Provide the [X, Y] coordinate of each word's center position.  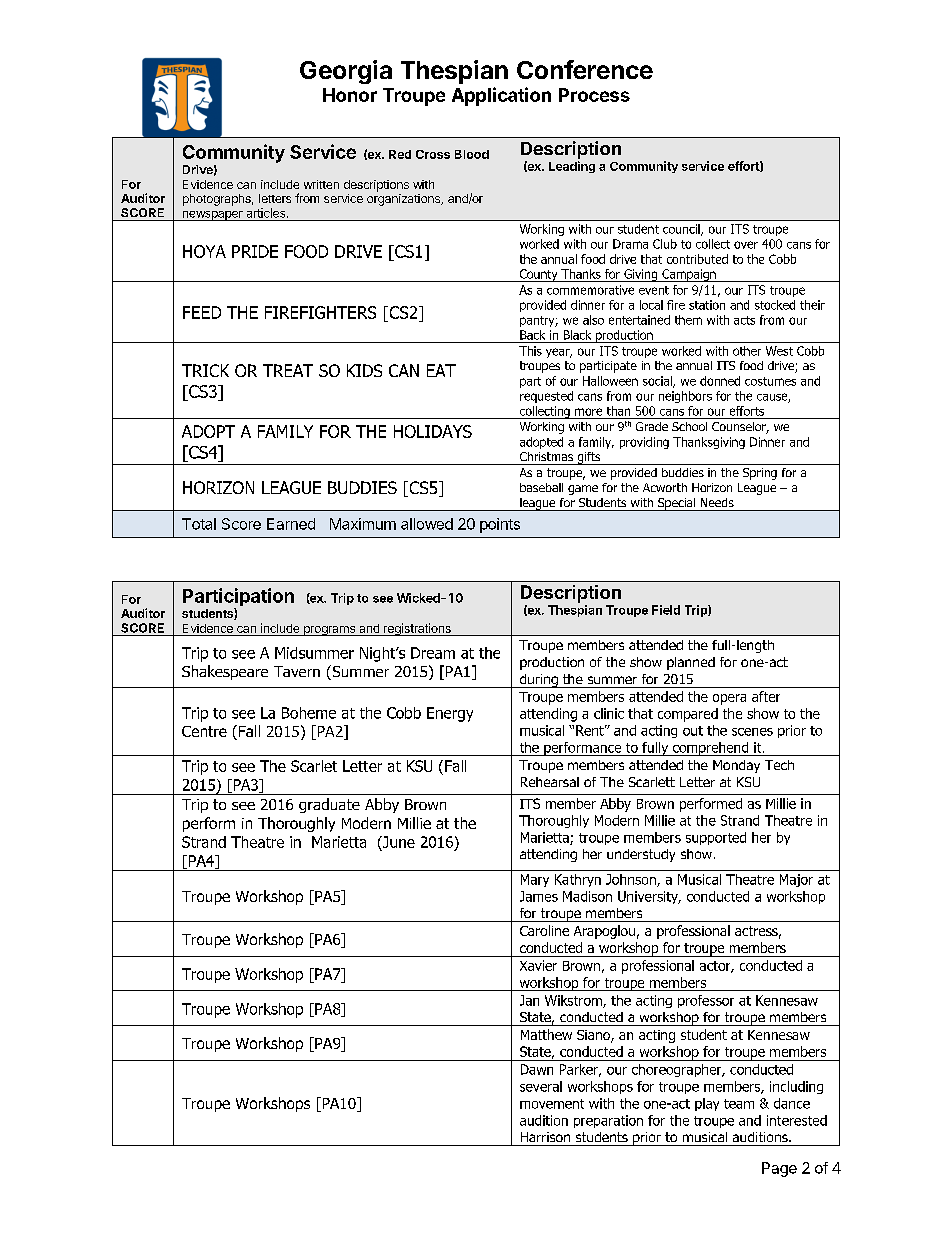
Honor [350, 95]
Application [501, 96]
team [739, 1104]
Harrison [545, 1137]
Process [594, 95]
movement [552, 1104]
